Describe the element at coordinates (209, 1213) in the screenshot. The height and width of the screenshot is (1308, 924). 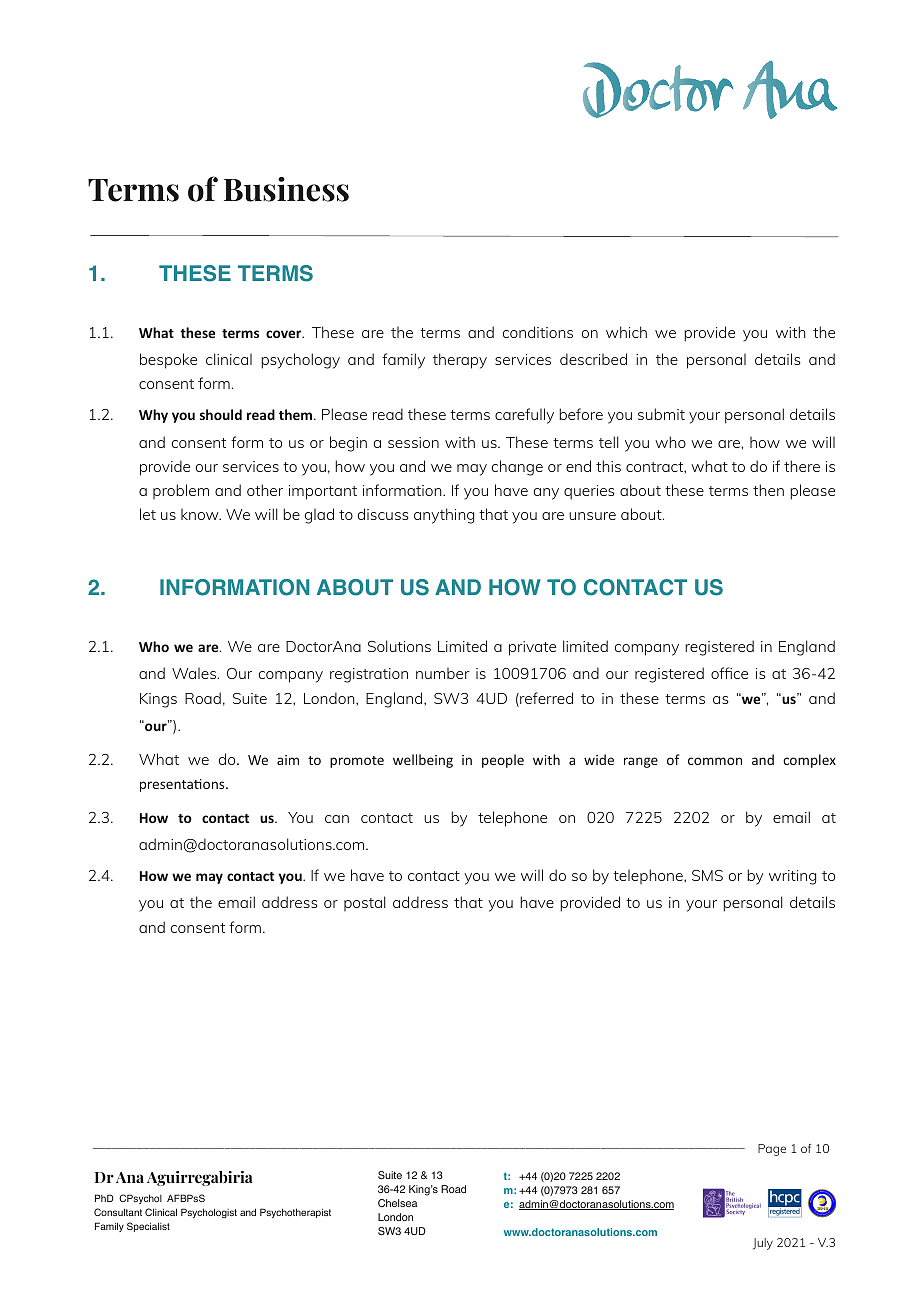
I see `Psychologist` at that location.
